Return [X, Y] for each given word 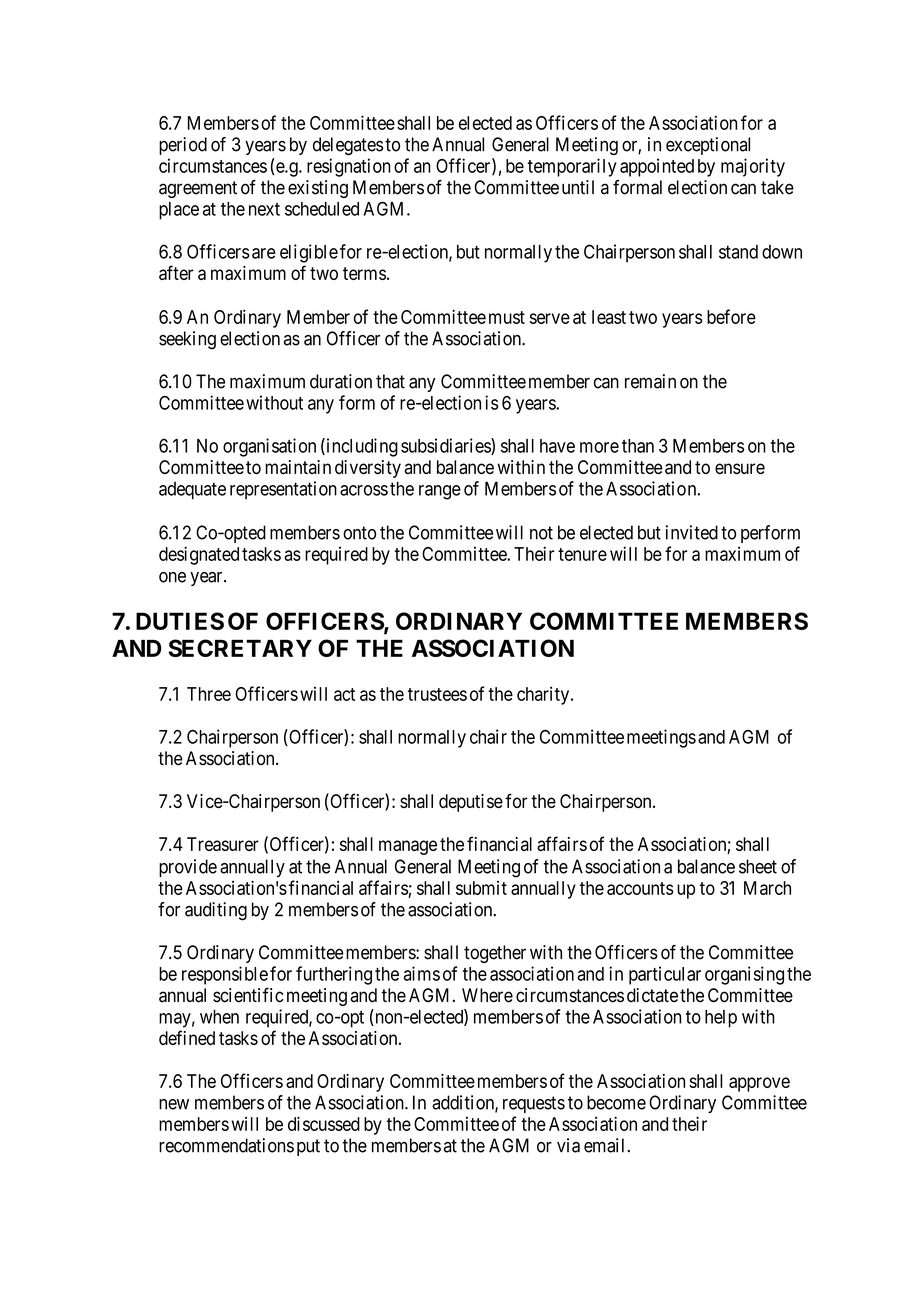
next [264, 209]
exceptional [708, 146]
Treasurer [223, 844]
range [440, 492]
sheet [758, 866]
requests [534, 1104]
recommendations [226, 1145]
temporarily [572, 167]
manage [408, 847]
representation [283, 490]
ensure [740, 468]
